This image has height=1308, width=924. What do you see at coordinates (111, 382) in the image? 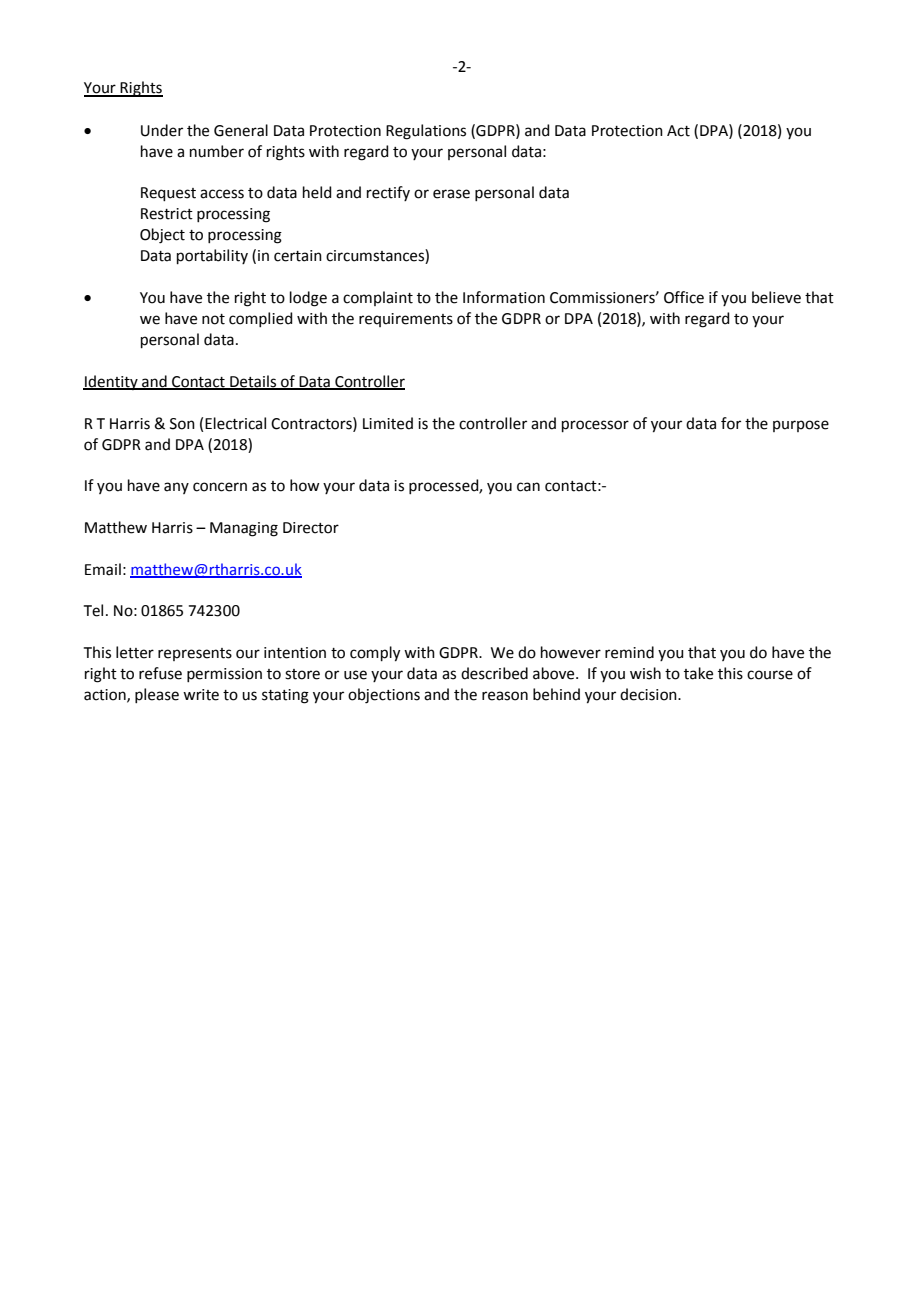
I see `Identity` at bounding box center [111, 382].
